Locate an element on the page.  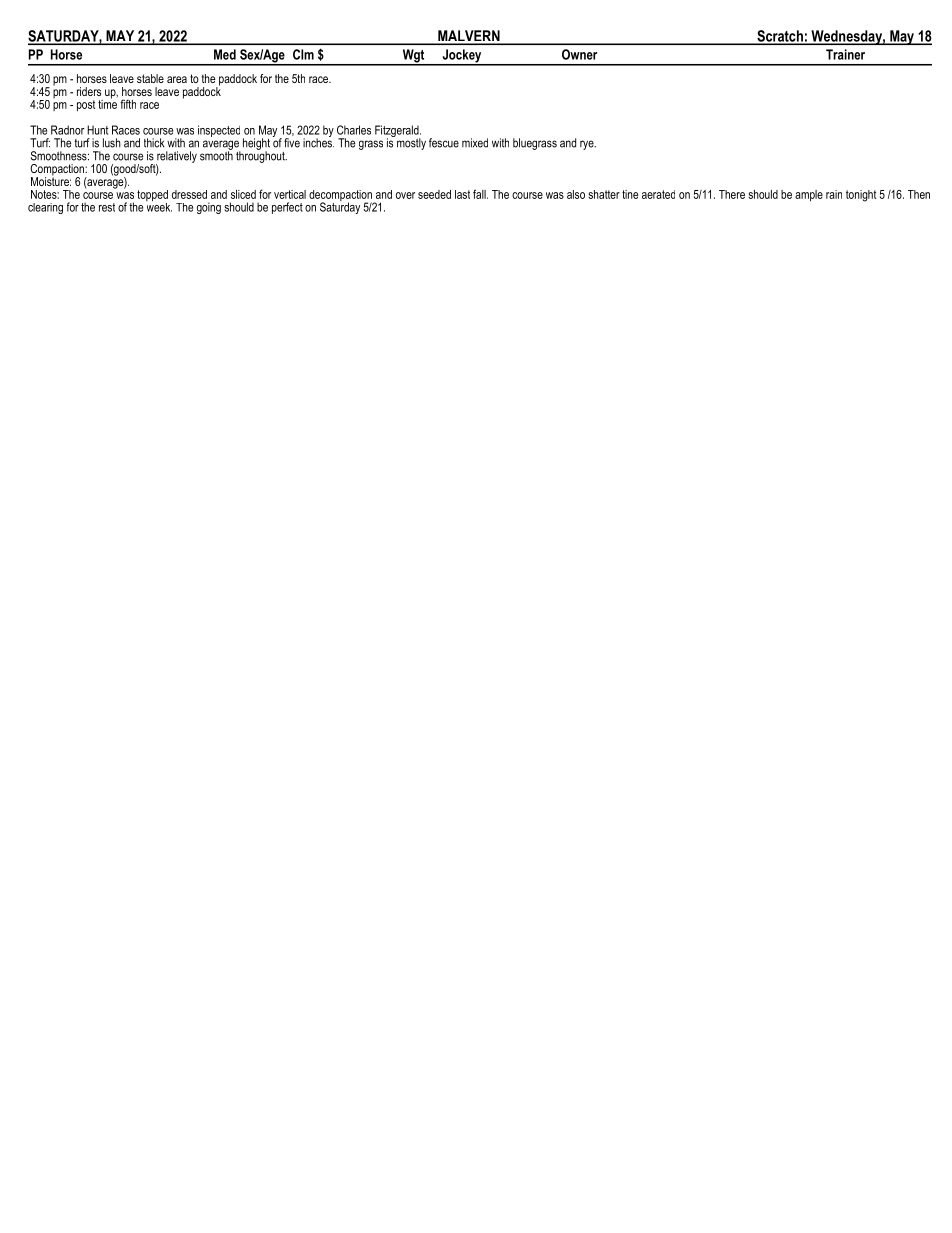
Scratch is located at coordinates (780, 37).
